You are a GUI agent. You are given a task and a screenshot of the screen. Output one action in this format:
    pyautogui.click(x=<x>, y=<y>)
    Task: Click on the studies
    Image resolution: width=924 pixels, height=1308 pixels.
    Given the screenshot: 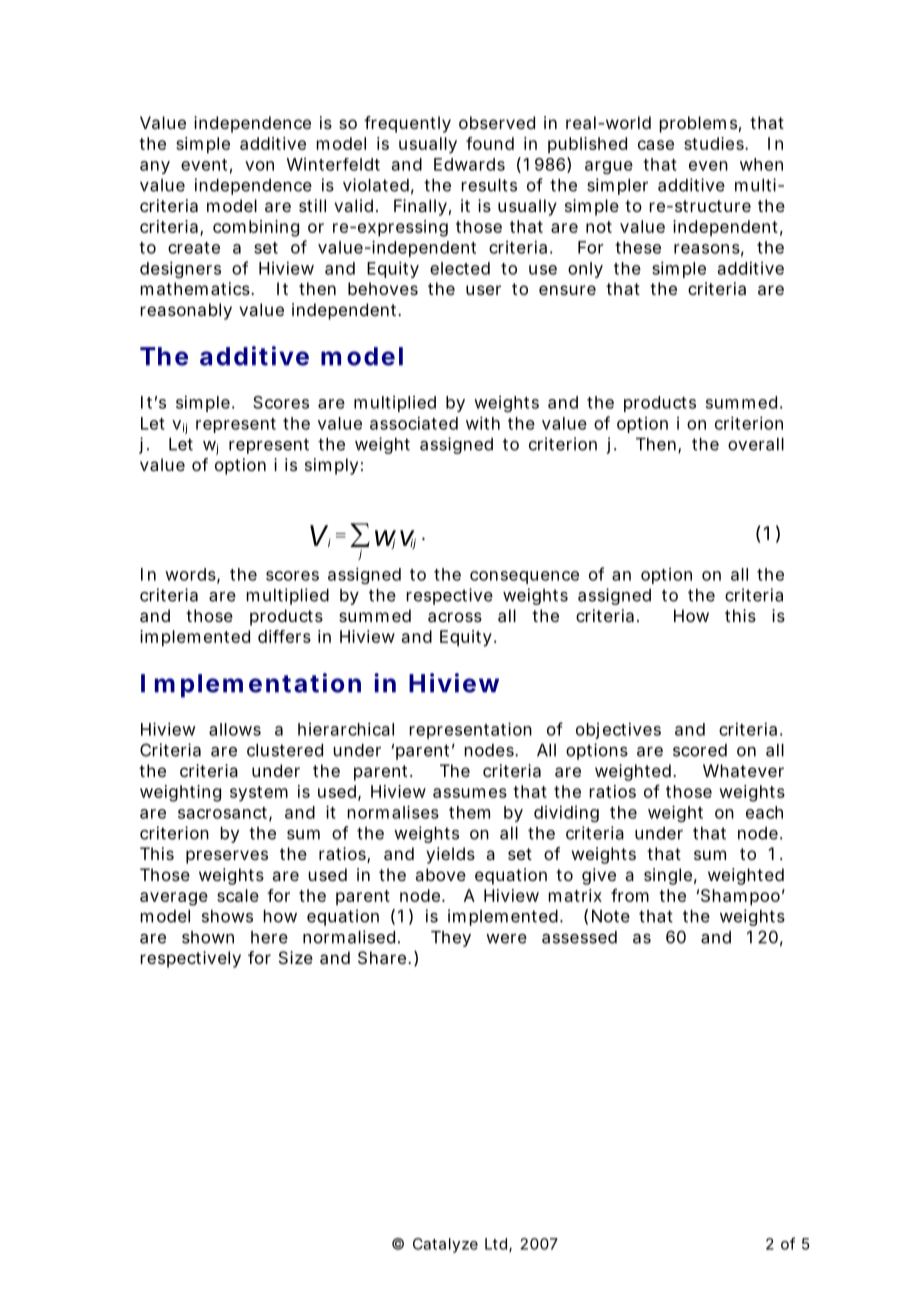 What is the action you would take?
    pyautogui.click(x=715, y=143)
